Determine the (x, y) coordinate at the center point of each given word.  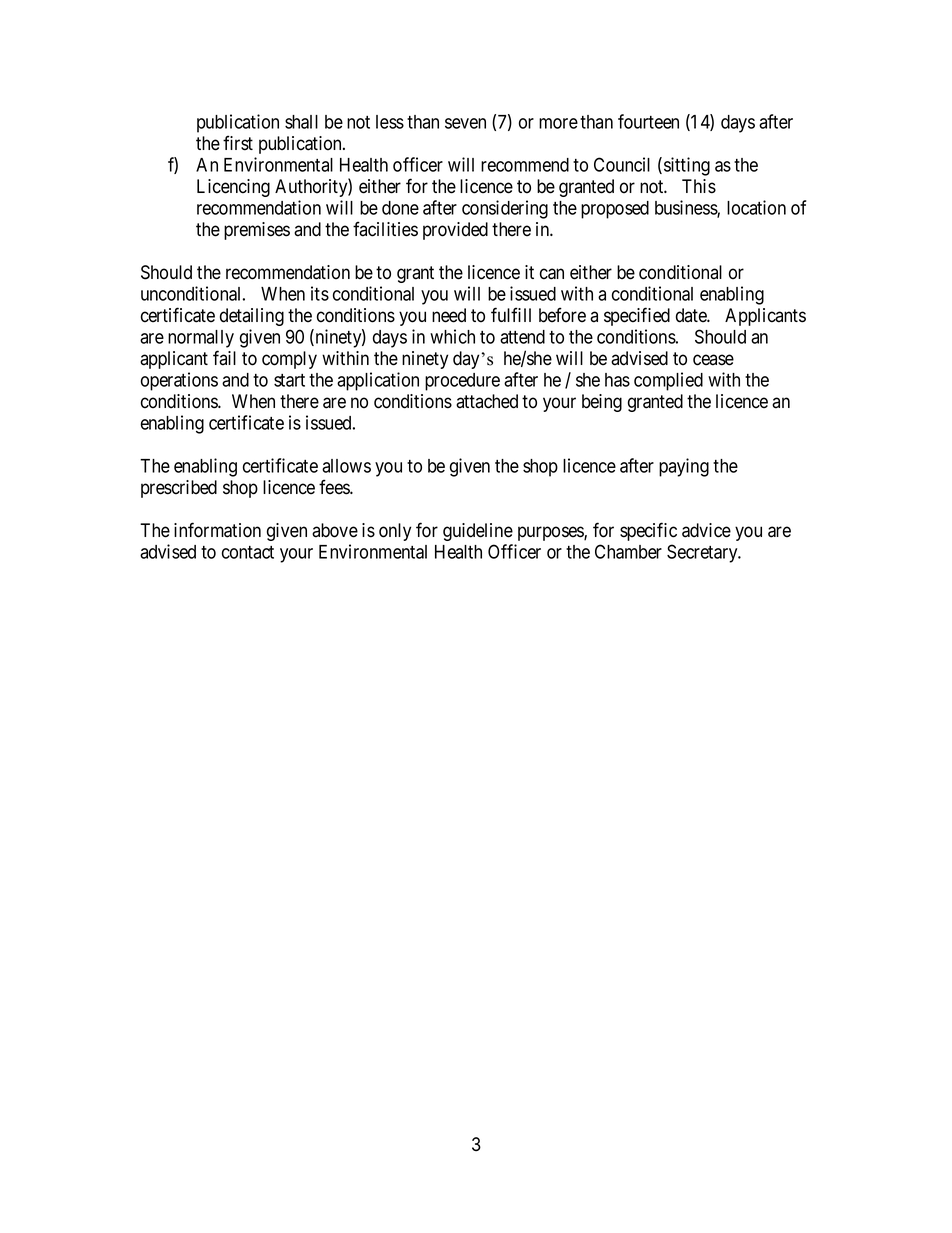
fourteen (648, 121)
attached (487, 401)
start (289, 380)
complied (668, 381)
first (238, 143)
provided (455, 231)
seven (465, 123)
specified (637, 316)
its (320, 293)
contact (248, 552)
